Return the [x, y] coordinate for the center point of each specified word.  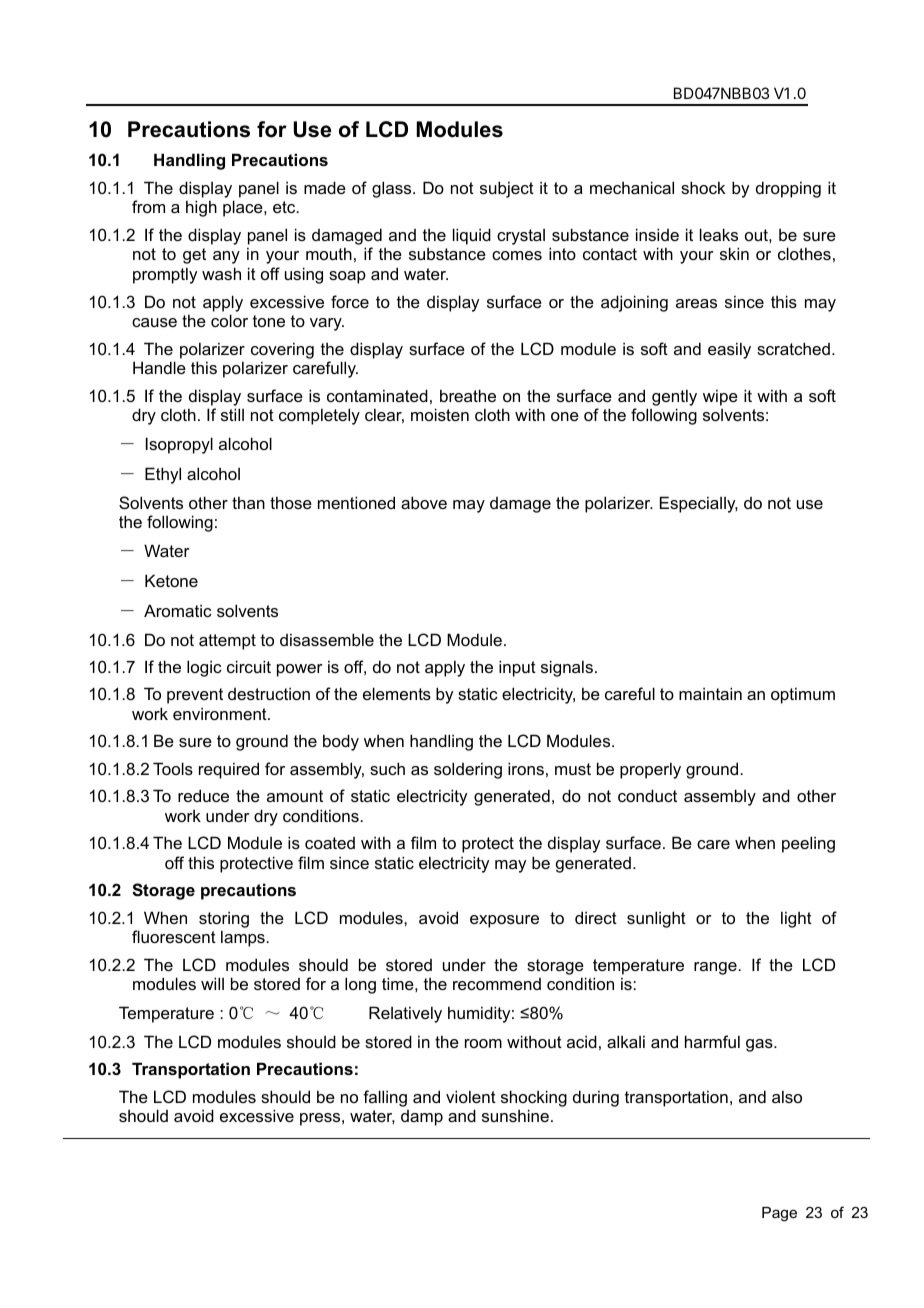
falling [385, 1098]
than [248, 502]
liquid [472, 236]
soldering [468, 770]
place [244, 208]
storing [224, 919]
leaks [719, 234]
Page [779, 1214]
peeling [808, 844]
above [424, 502]
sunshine [515, 1115]
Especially [699, 504]
